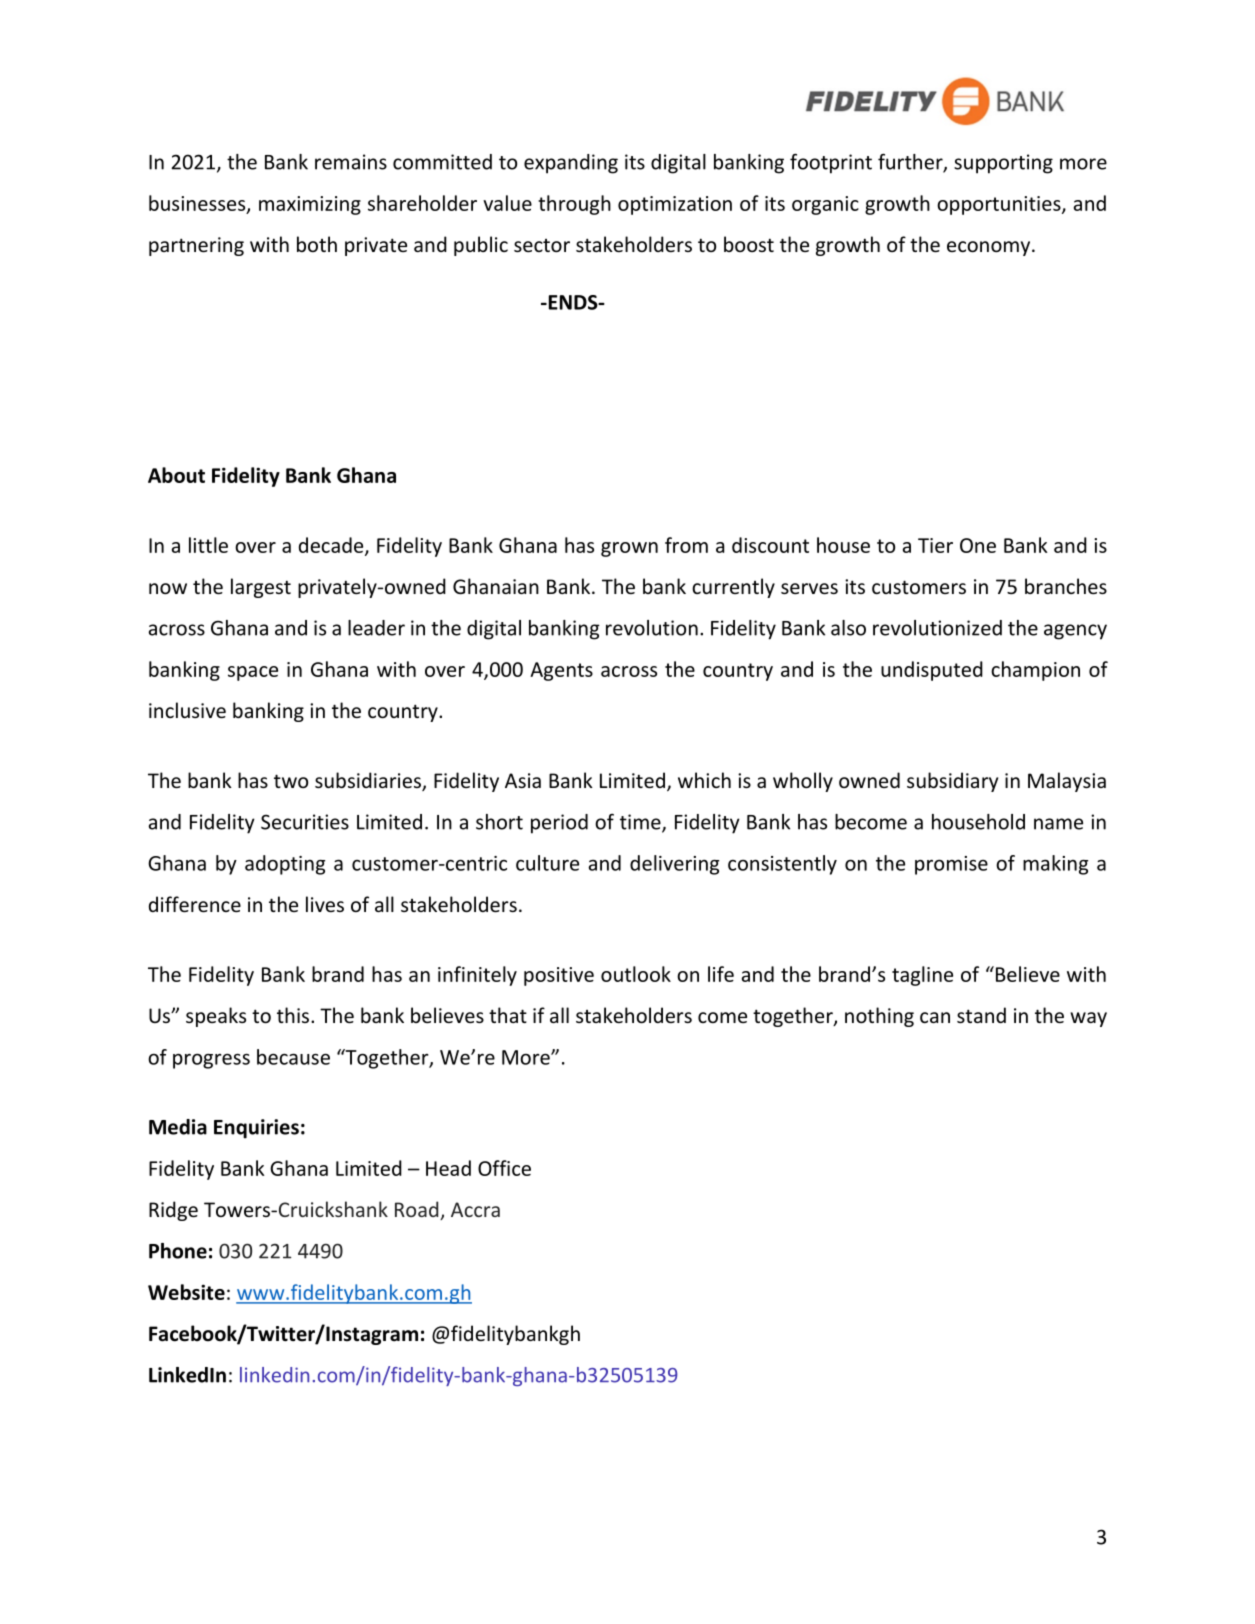 Image resolution: width=1255 pixels, height=1624 pixels. Describe the element at coordinates (675, 205) in the screenshot. I see `optimization` at that location.
